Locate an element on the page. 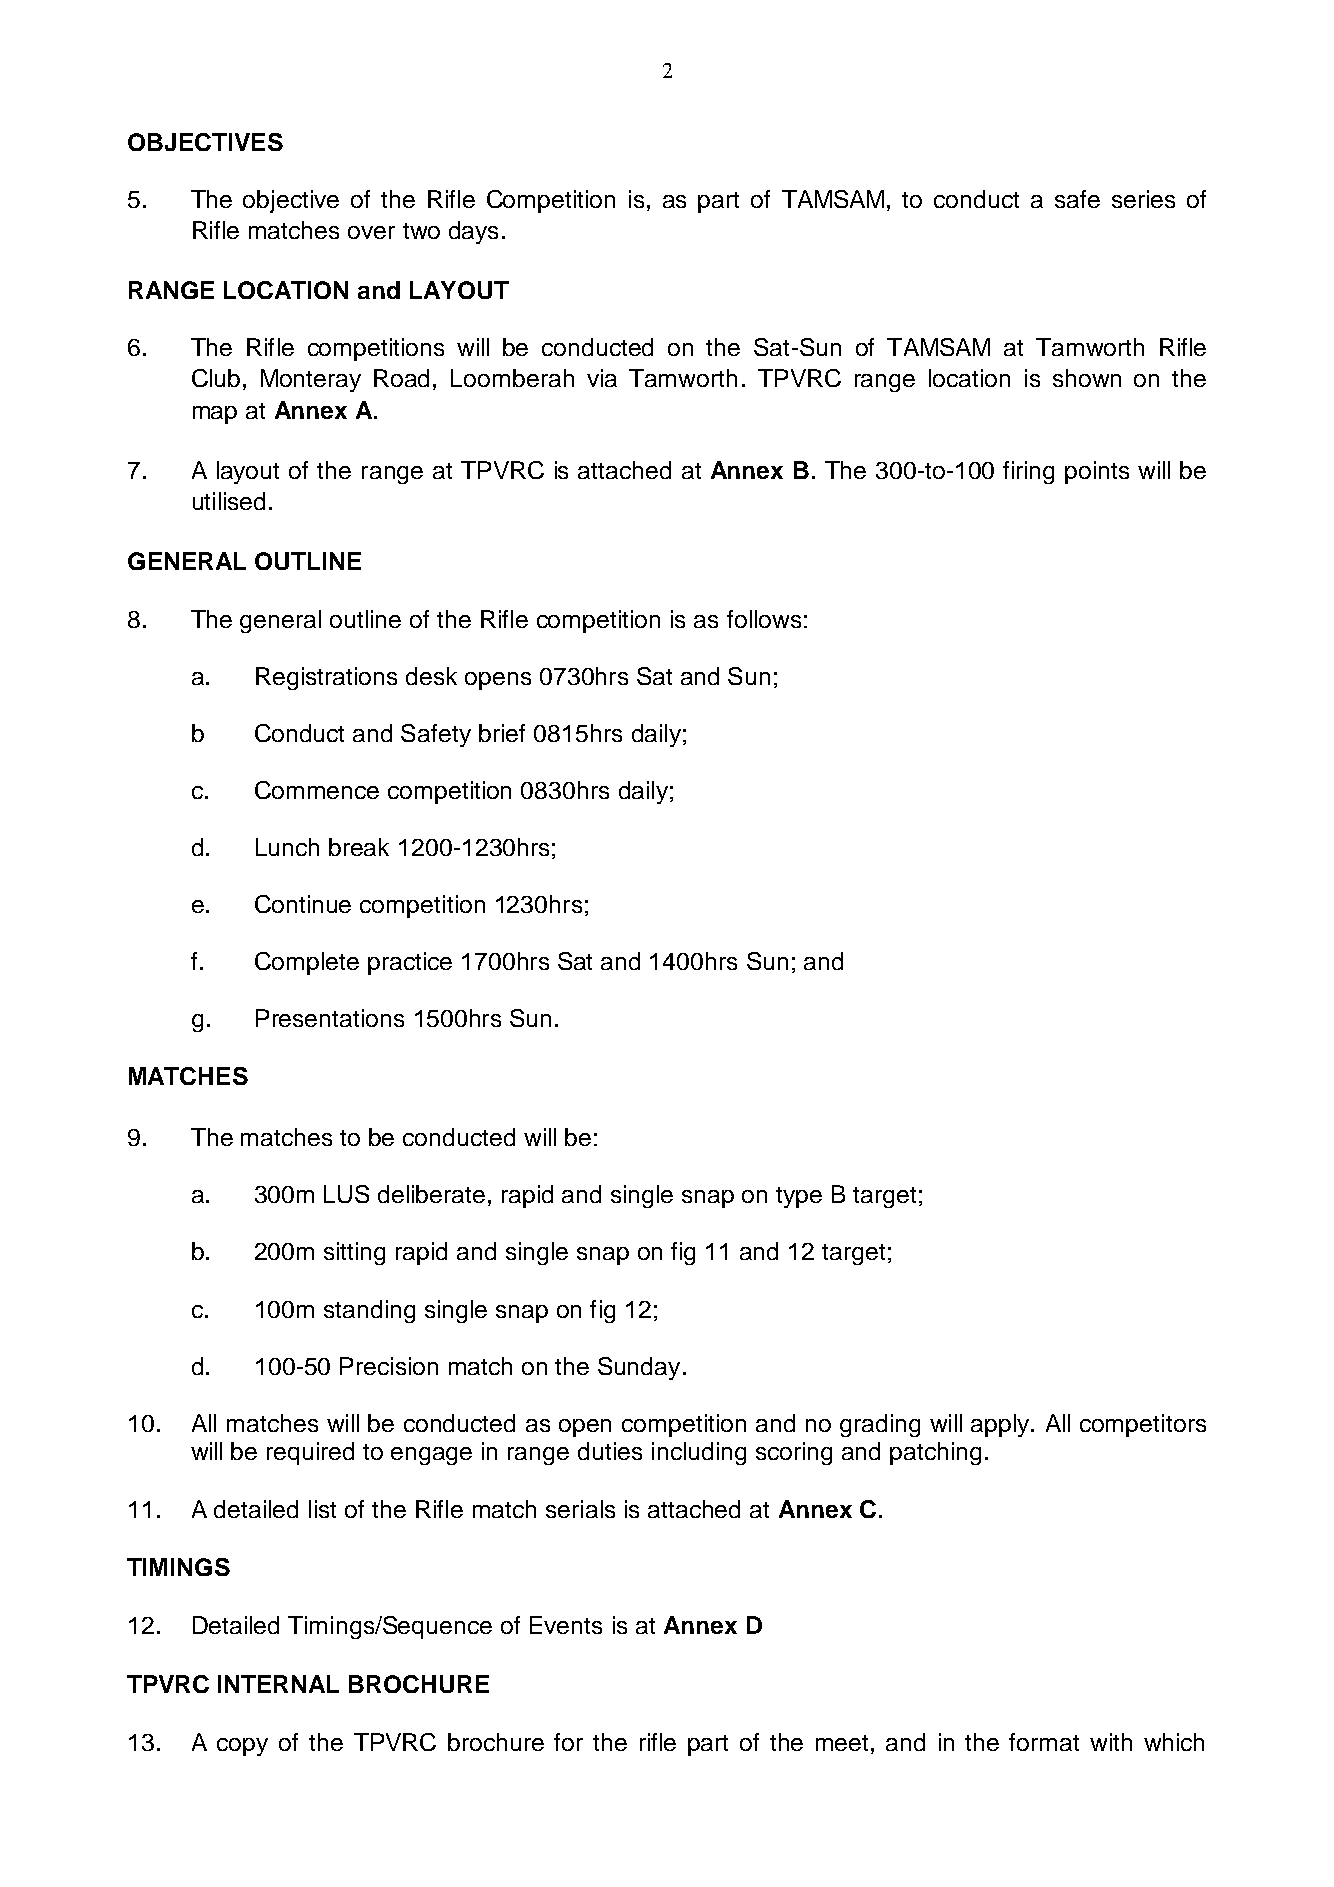 This image has height=1887, width=1334. follows is located at coordinates (764, 619).
